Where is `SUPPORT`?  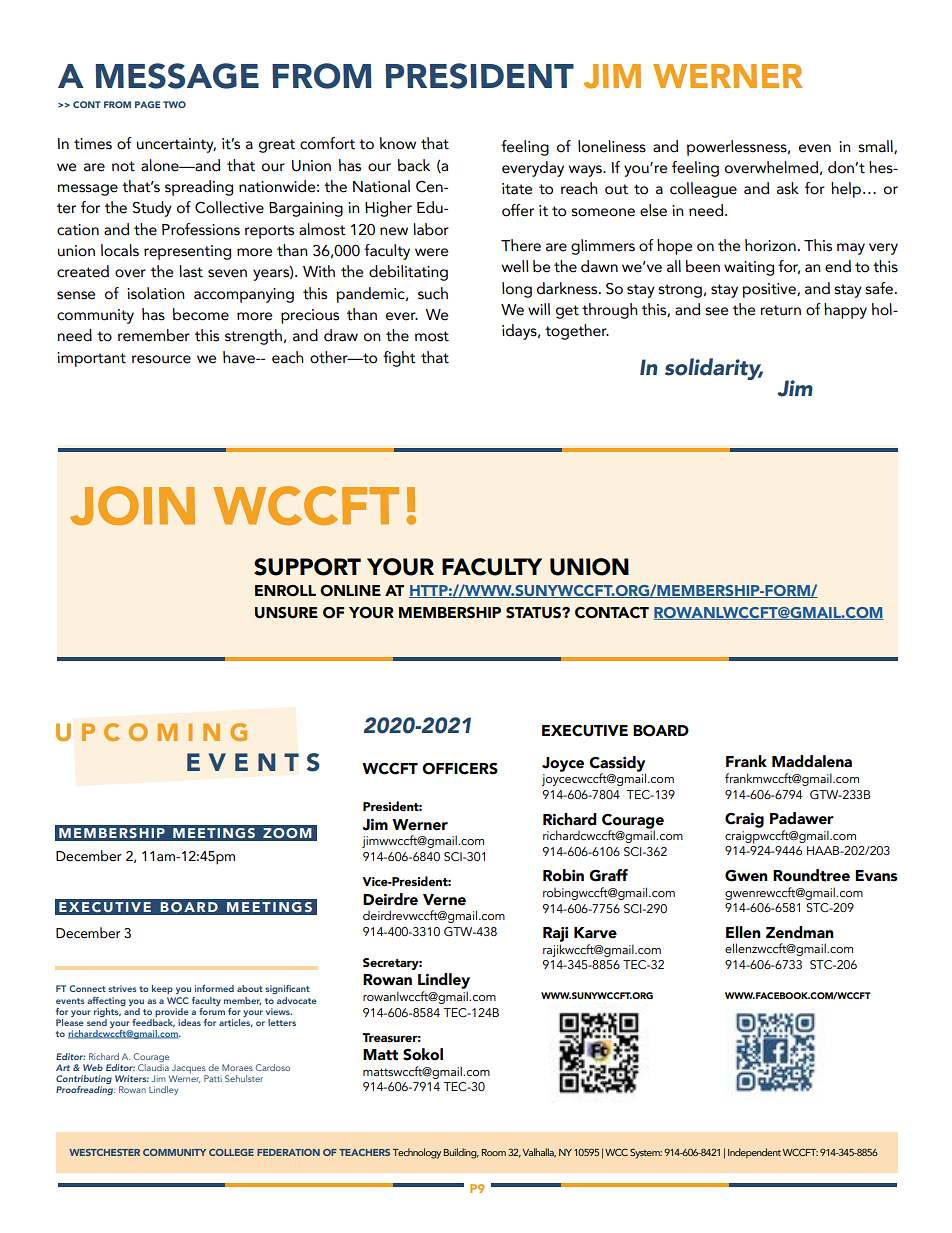 SUPPORT is located at coordinates (307, 567).
